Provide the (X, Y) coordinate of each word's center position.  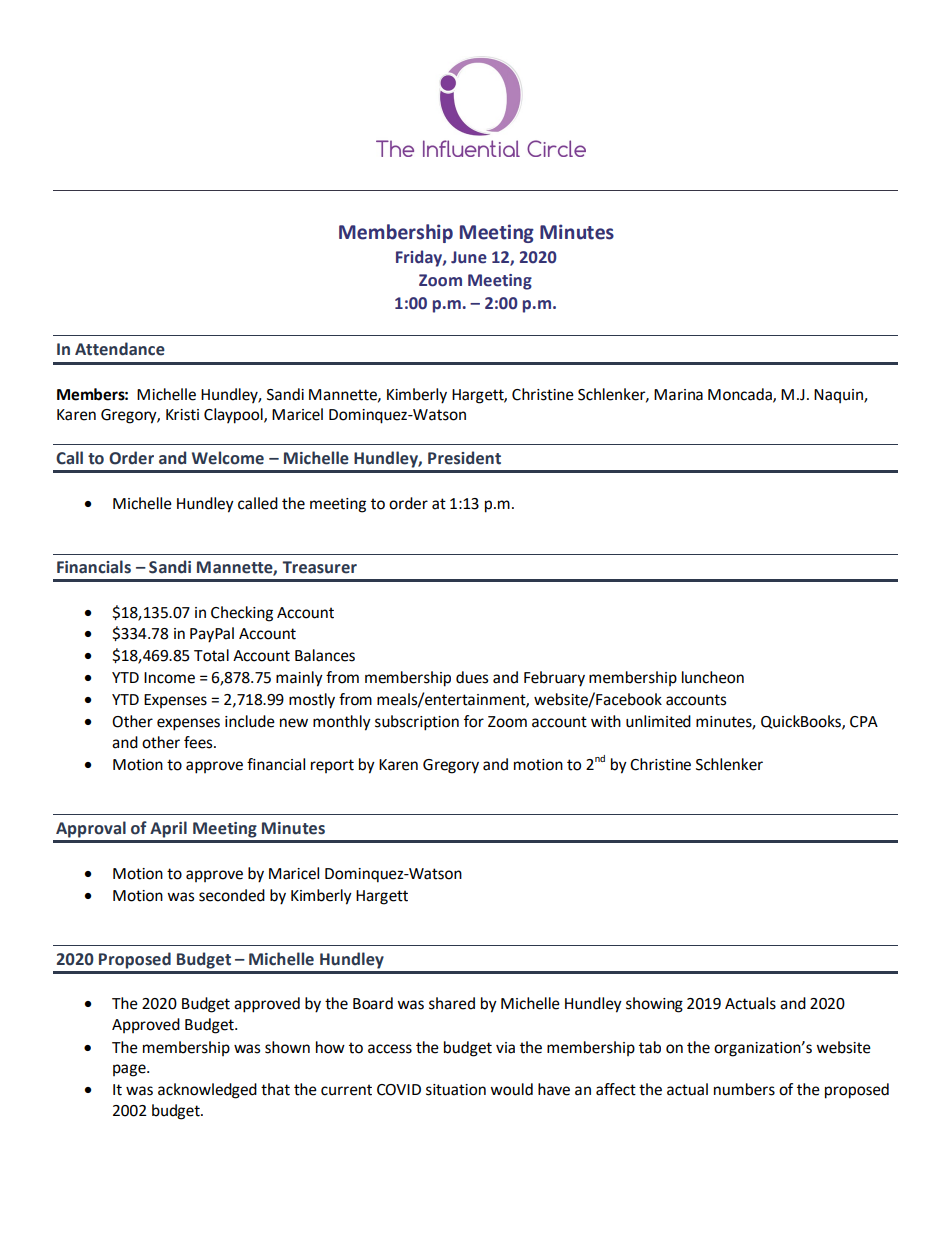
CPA (864, 722)
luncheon (713, 677)
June (469, 257)
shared (452, 1003)
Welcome (228, 458)
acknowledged (207, 1091)
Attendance (120, 349)
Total (211, 655)
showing (654, 1005)
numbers (744, 1089)
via (505, 1048)
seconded (232, 895)
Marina (678, 395)
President (464, 458)
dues (472, 677)
